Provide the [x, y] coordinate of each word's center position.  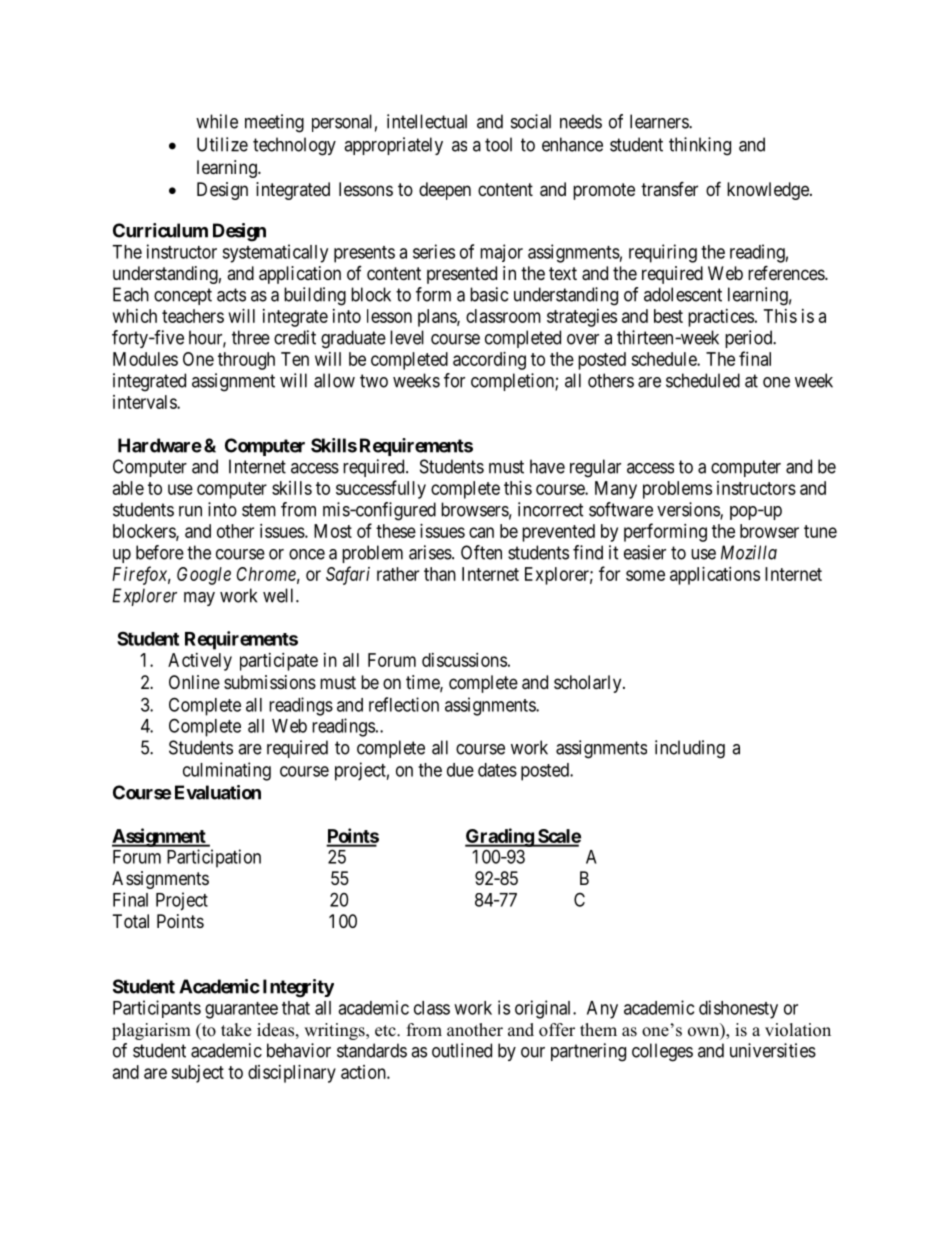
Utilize [222, 144]
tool [498, 144]
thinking [700, 146]
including [690, 749]
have [547, 466]
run [190, 511]
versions [689, 510]
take [236, 1030]
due [460, 770]
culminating [227, 771]
